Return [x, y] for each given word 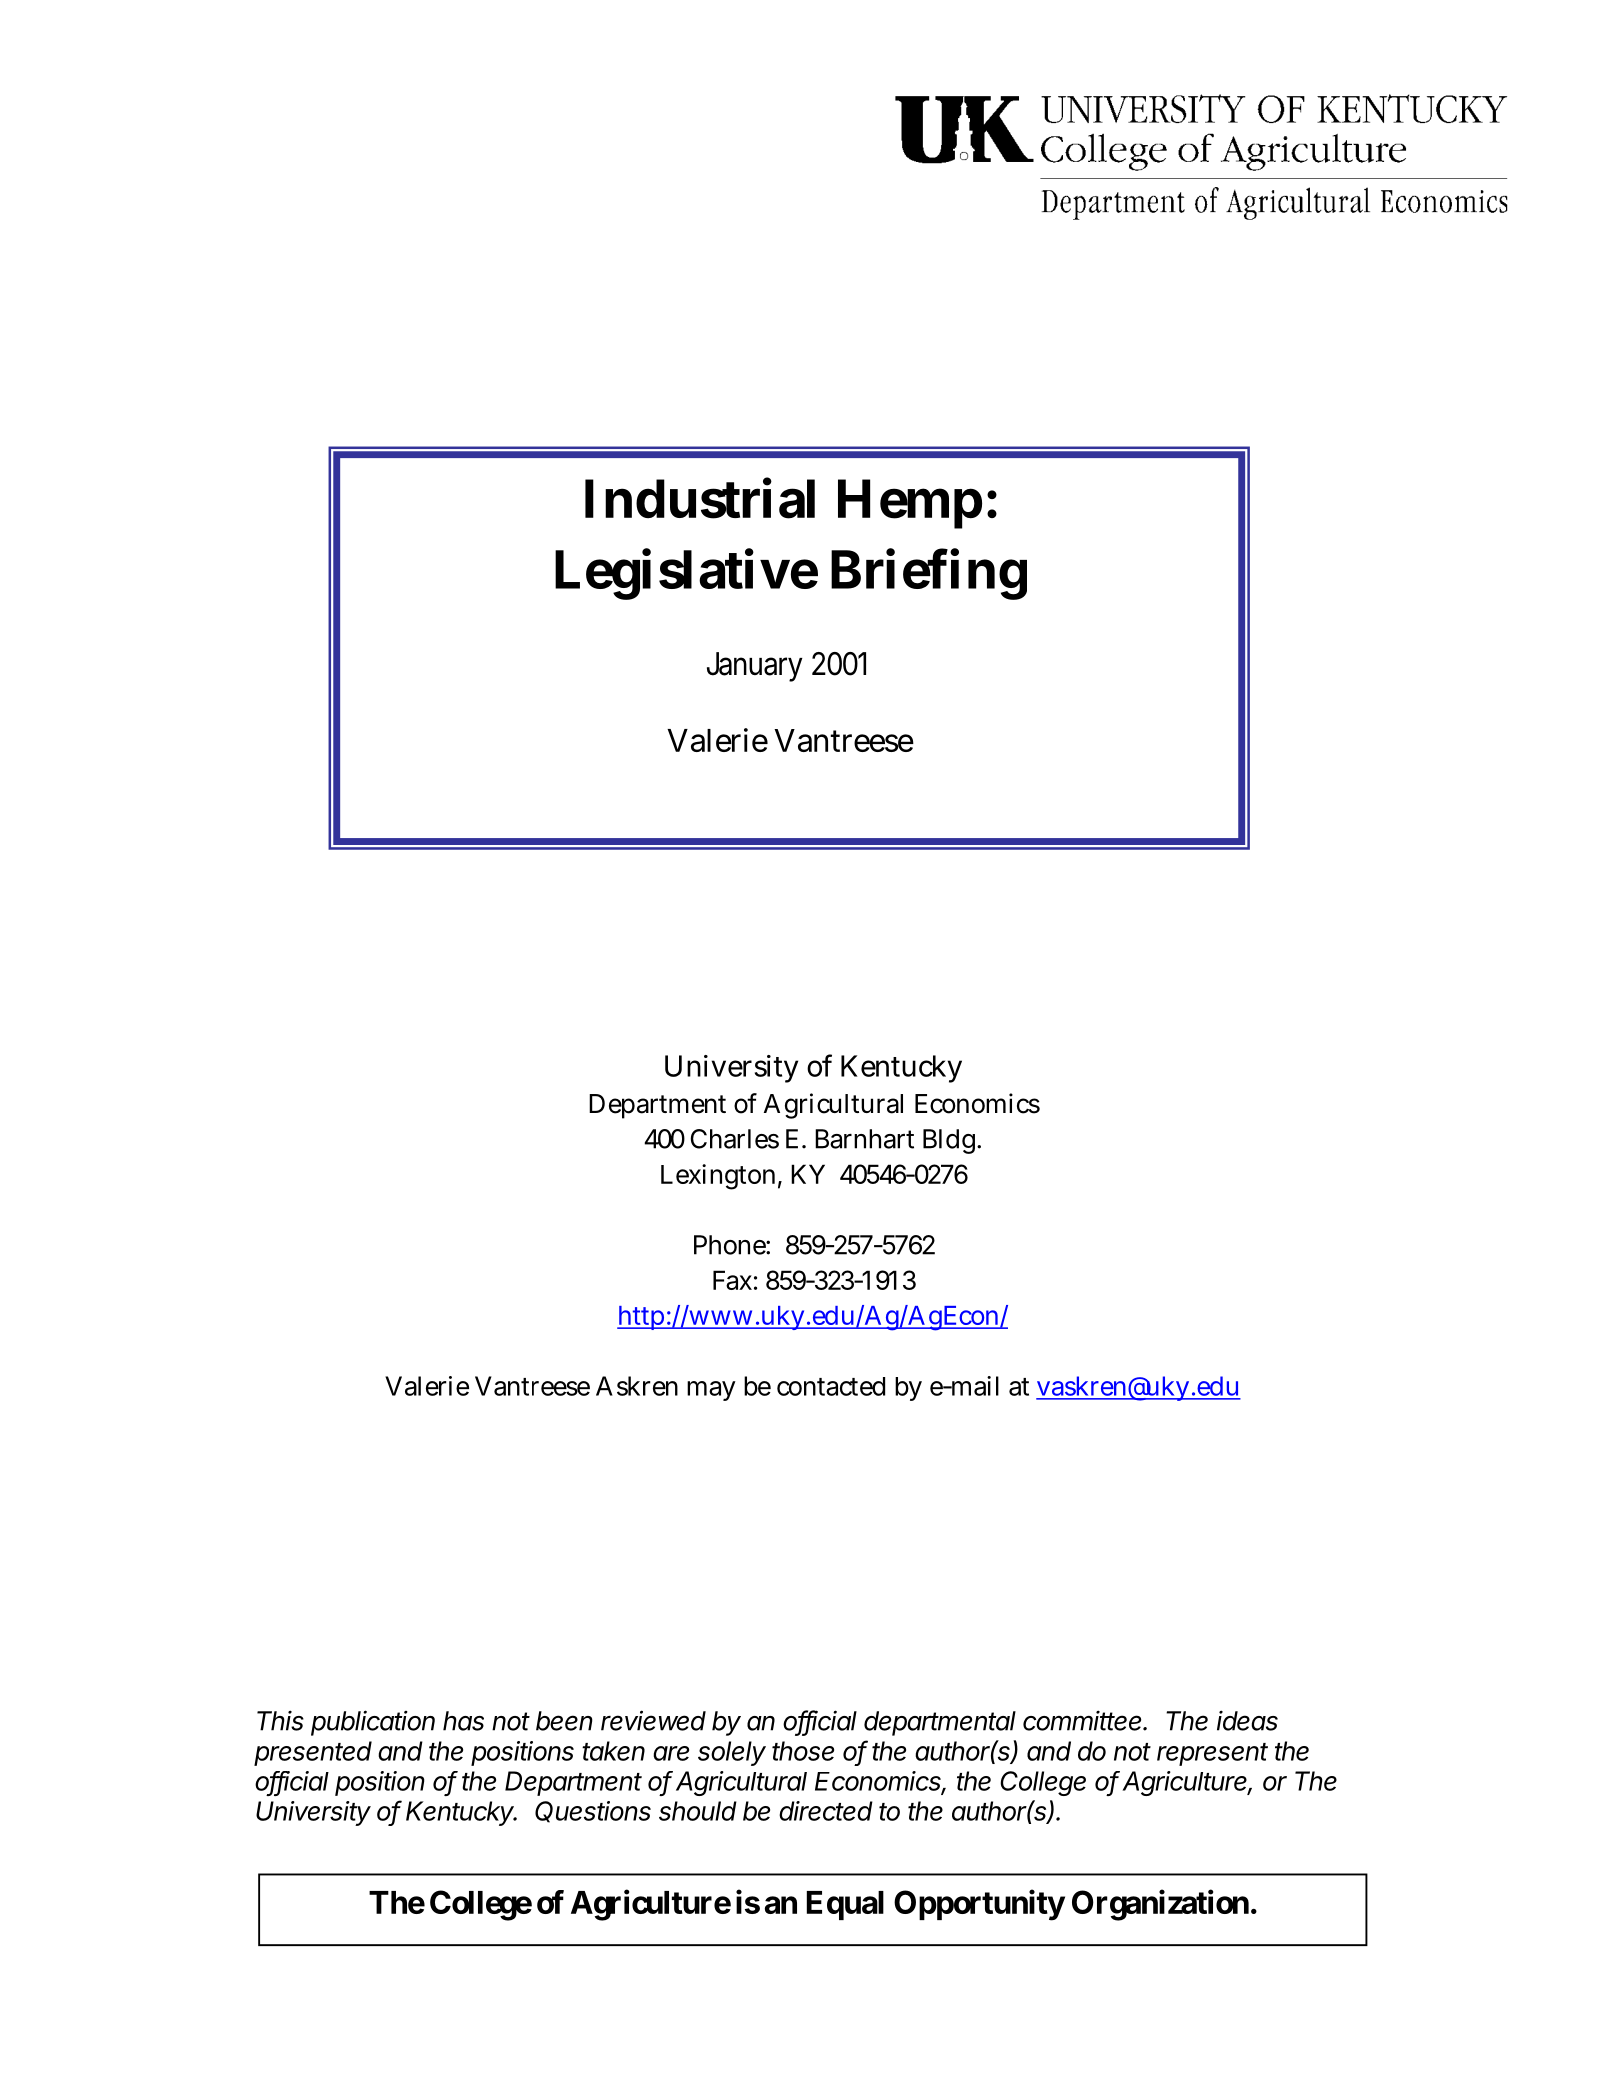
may [711, 1391]
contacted [831, 1386]
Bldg [951, 1141]
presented [313, 1753]
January [755, 667]
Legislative [686, 574]
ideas [1247, 1720]
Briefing [929, 574]
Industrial [700, 498]
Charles [735, 1139]
